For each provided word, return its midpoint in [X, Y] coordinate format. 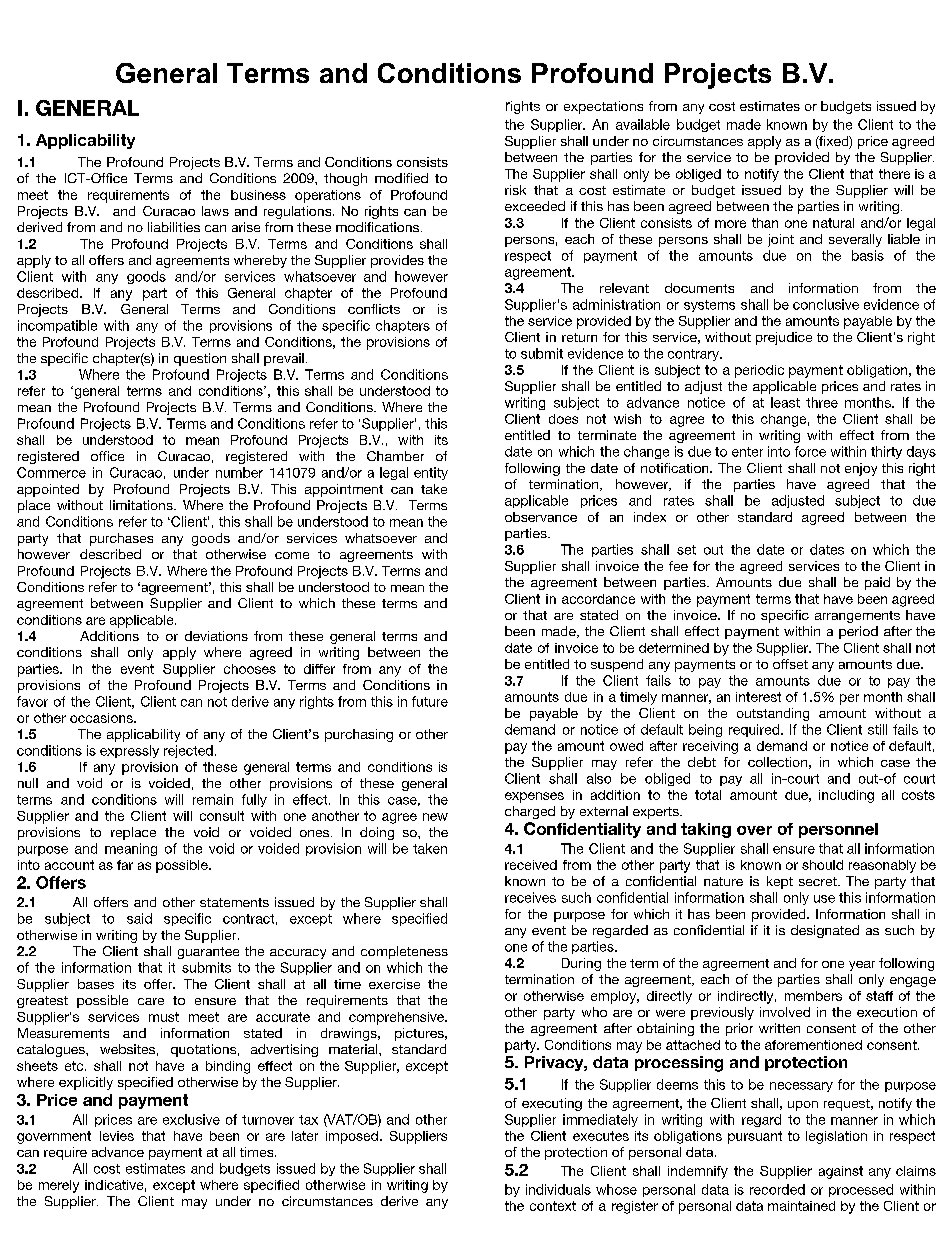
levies [117, 1136]
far [125, 865]
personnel [838, 830]
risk [515, 190]
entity [431, 473]
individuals [558, 1189]
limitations [142, 505]
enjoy [861, 469]
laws [215, 211]
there [894, 174]
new [435, 817]
